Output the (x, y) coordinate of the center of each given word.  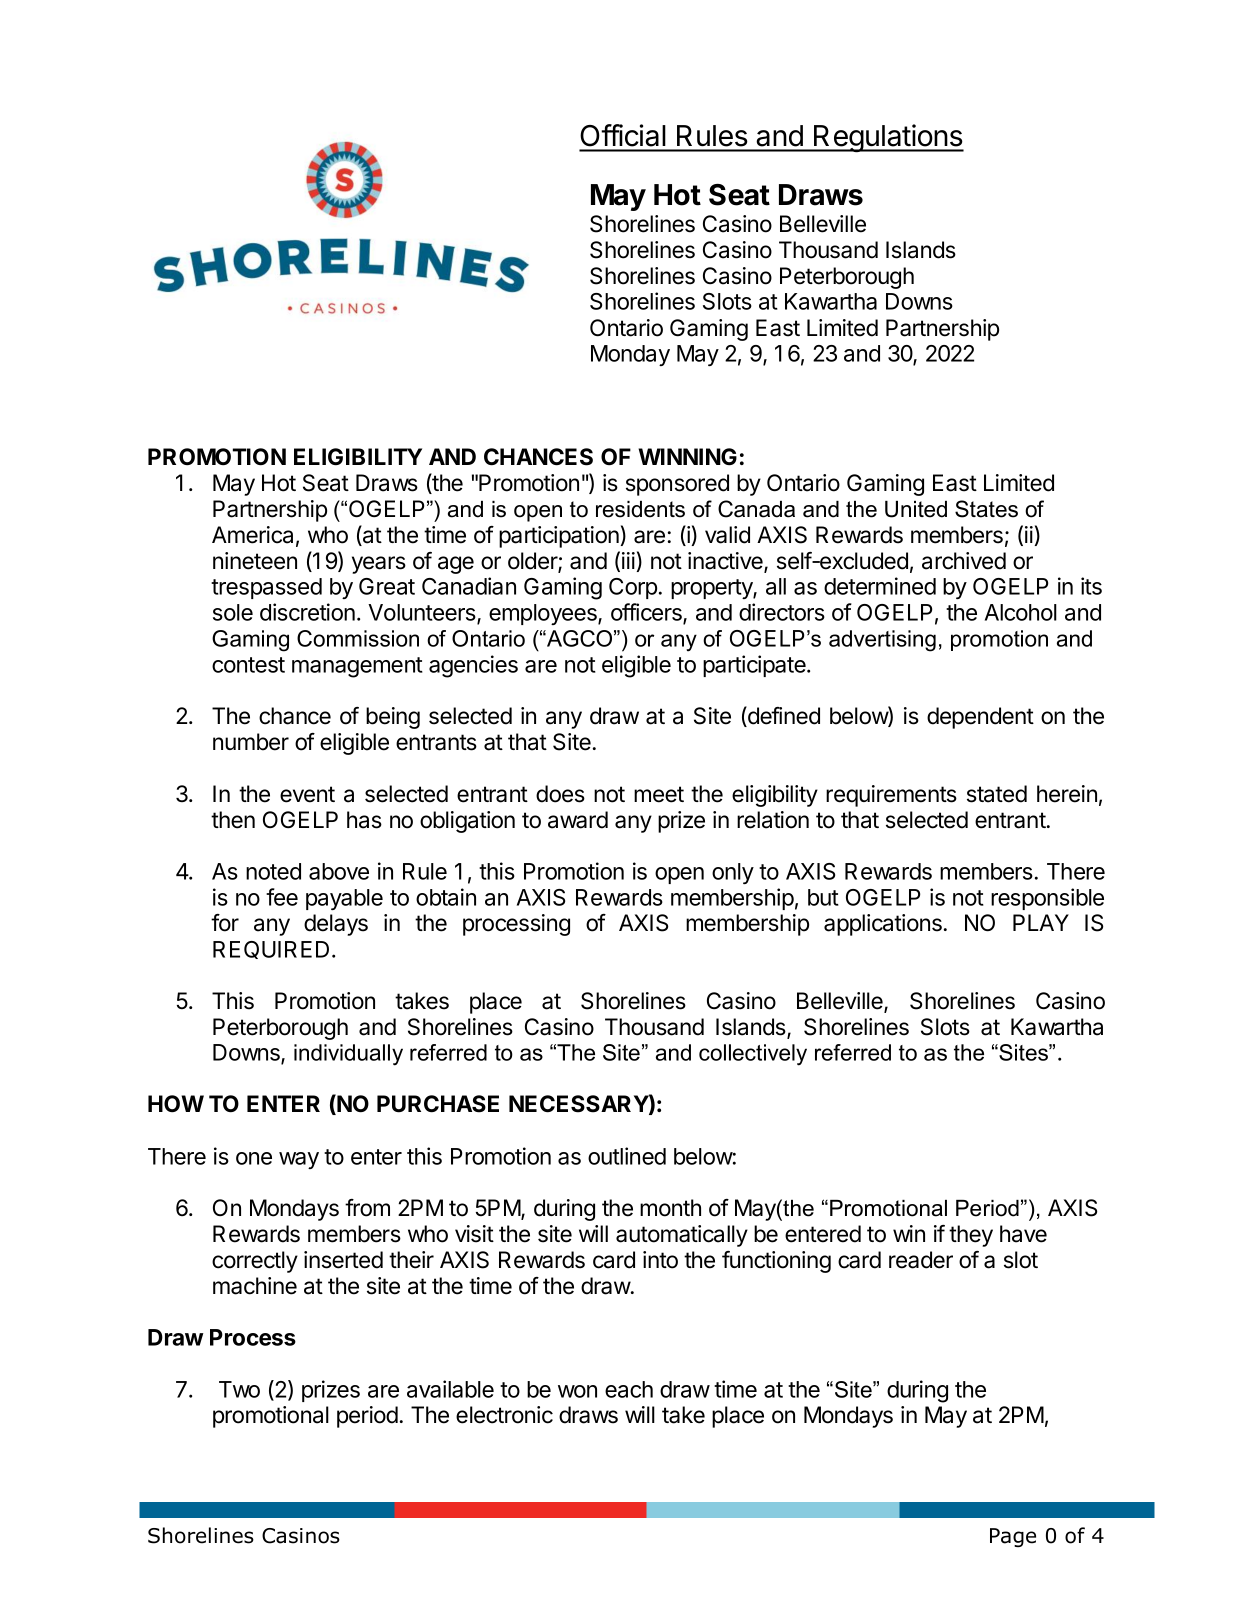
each (629, 1389)
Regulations (888, 138)
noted (273, 871)
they (971, 1236)
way (299, 1160)
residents (640, 509)
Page (1013, 1537)
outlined (627, 1156)
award (578, 820)
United (916, 509)
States (986, 509)
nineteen (255, 561)
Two (239, 1389)
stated (997, 794)
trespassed (266, 588)
